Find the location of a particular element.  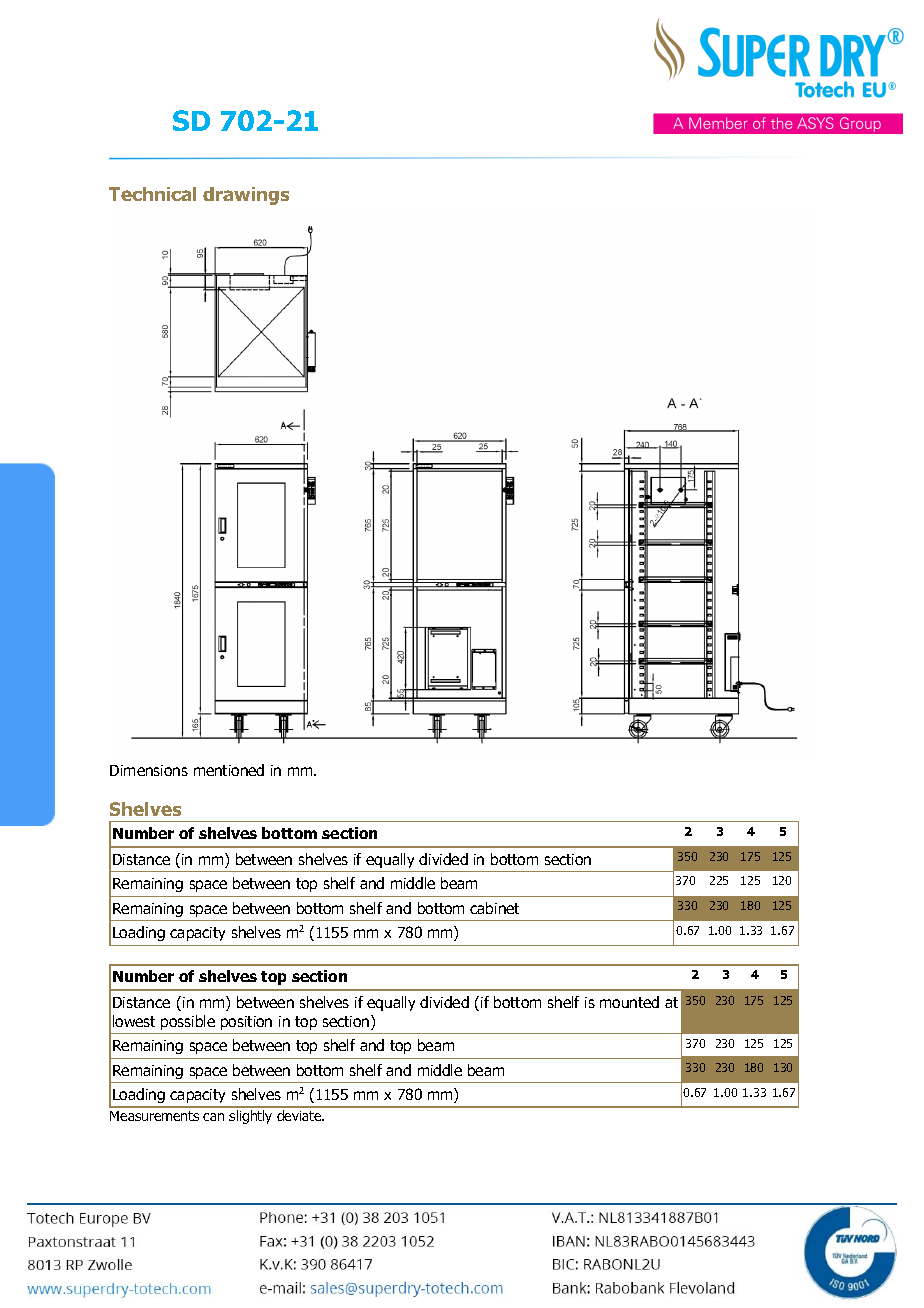

can is located at coordinates (213, 1117).
